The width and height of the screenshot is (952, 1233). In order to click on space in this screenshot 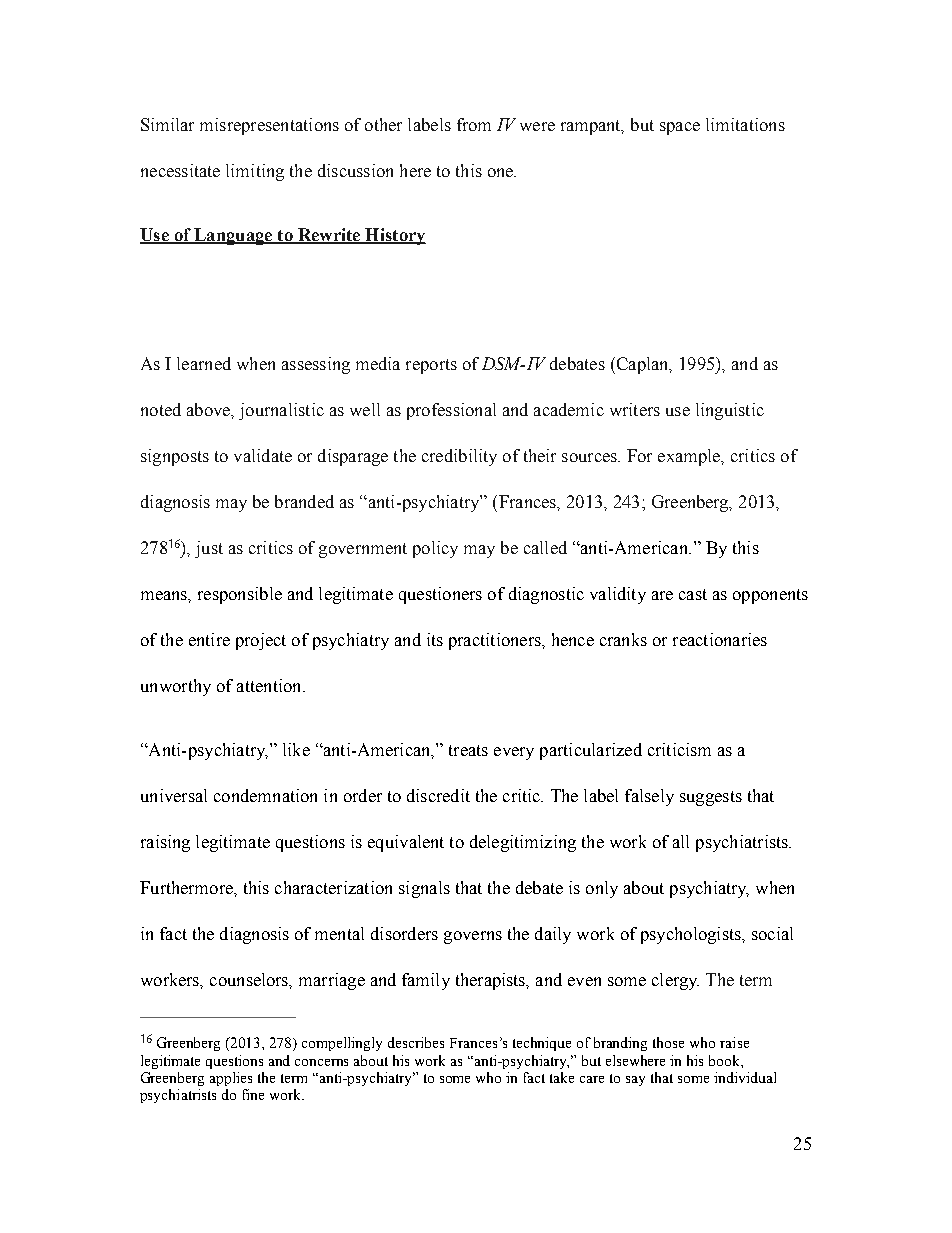, I will do `click(680, 128)`.
